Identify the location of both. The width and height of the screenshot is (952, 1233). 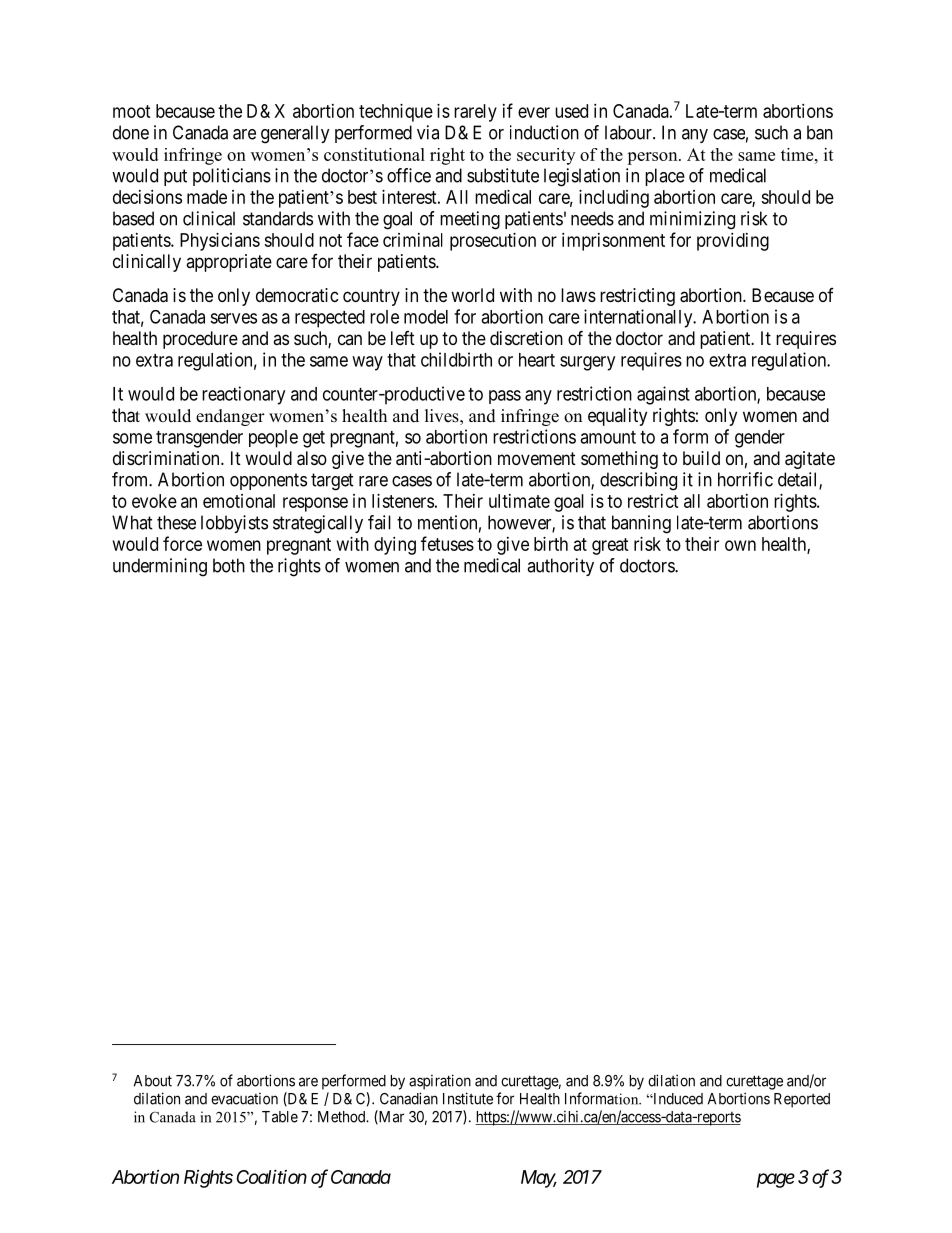
(229, 565).
